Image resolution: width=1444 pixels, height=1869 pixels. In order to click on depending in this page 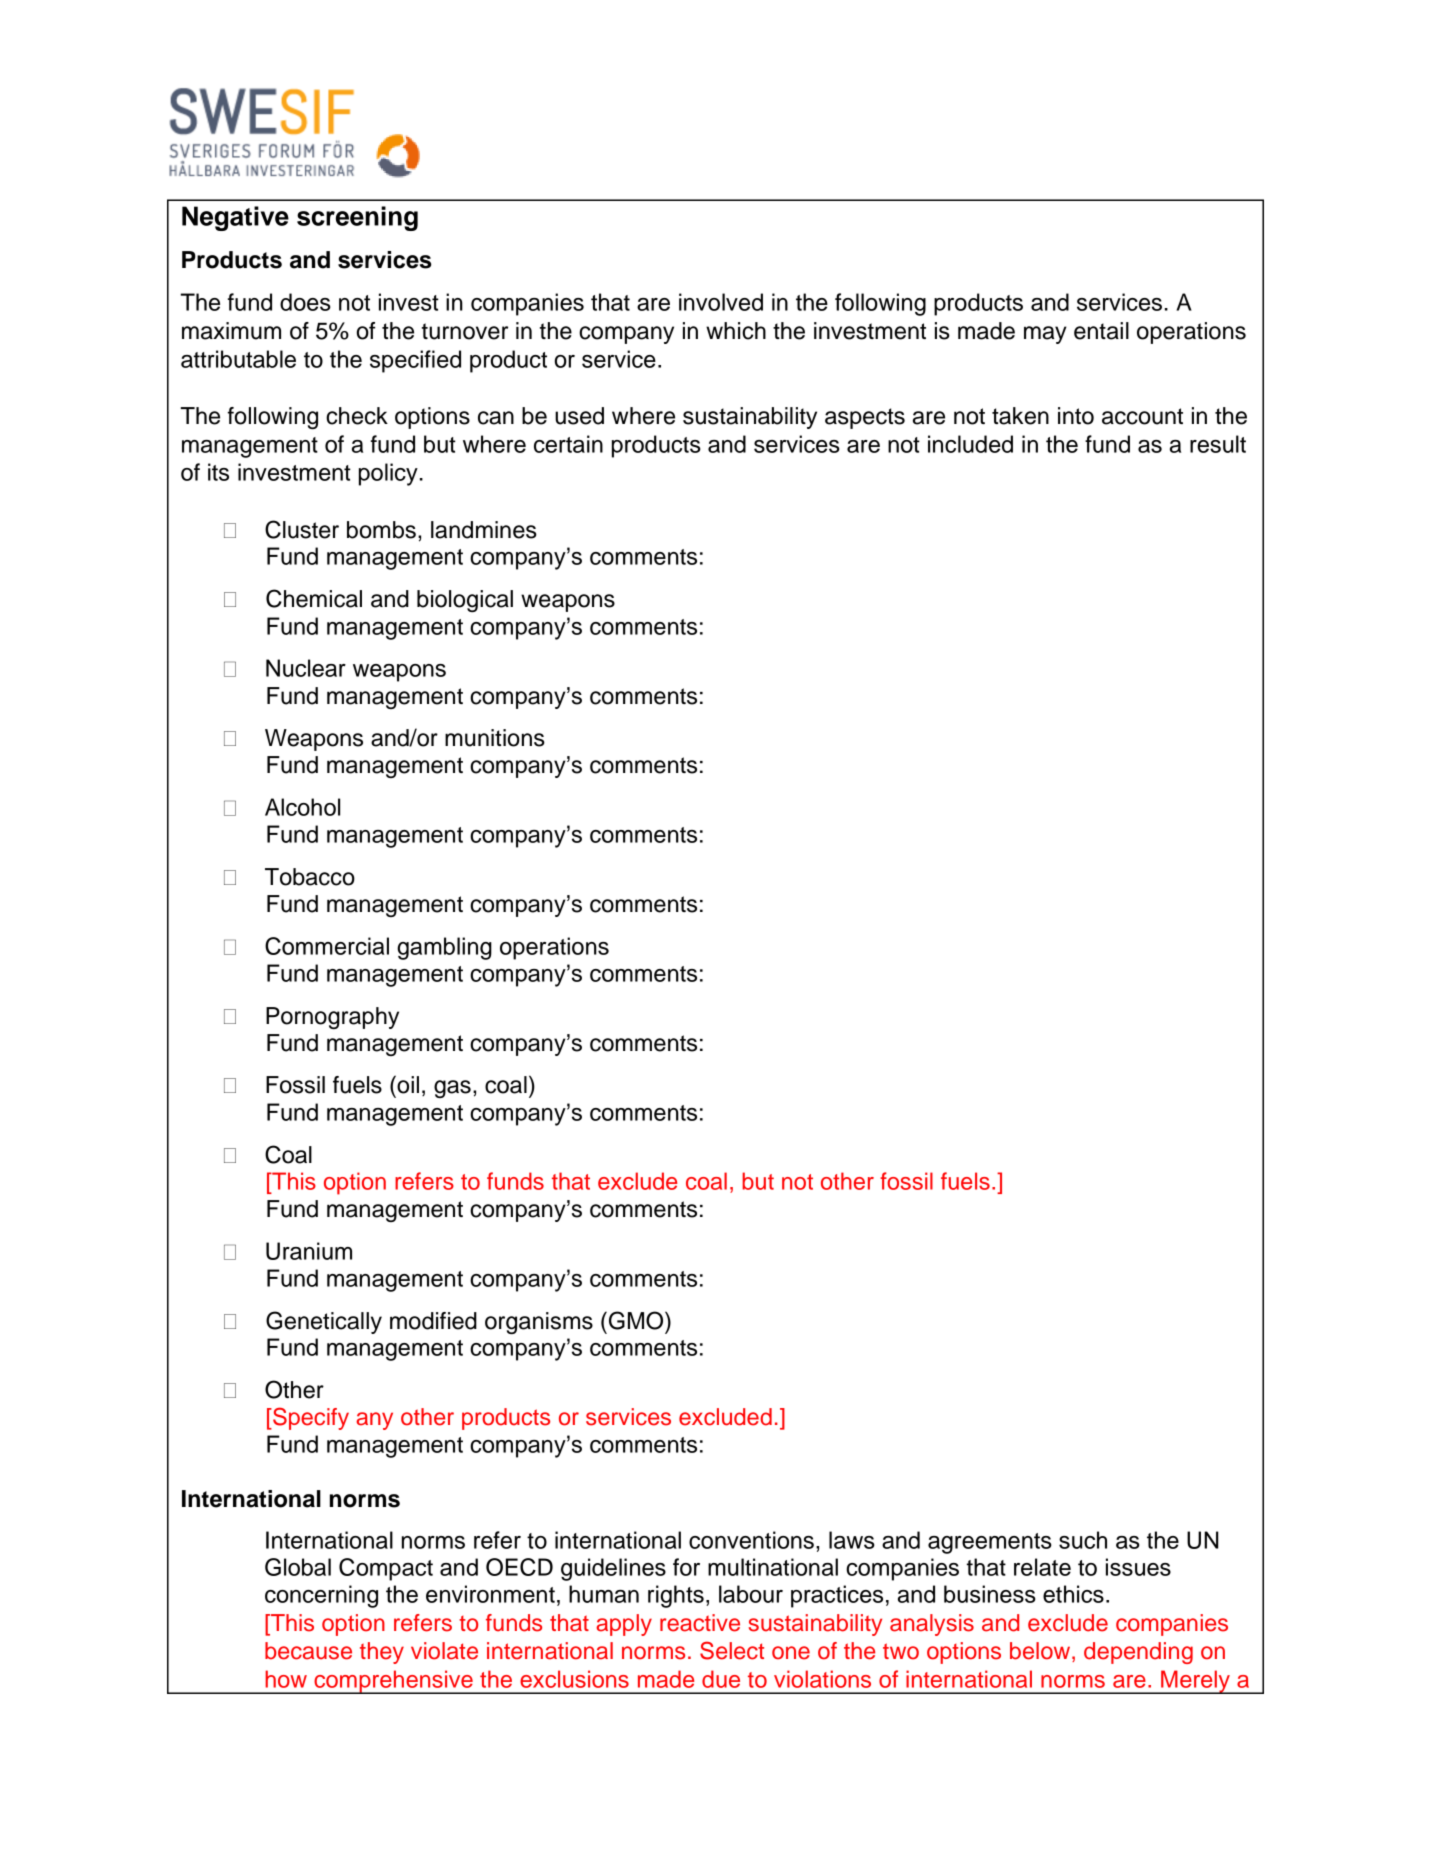, I will do `click(1138, 1653)`.
